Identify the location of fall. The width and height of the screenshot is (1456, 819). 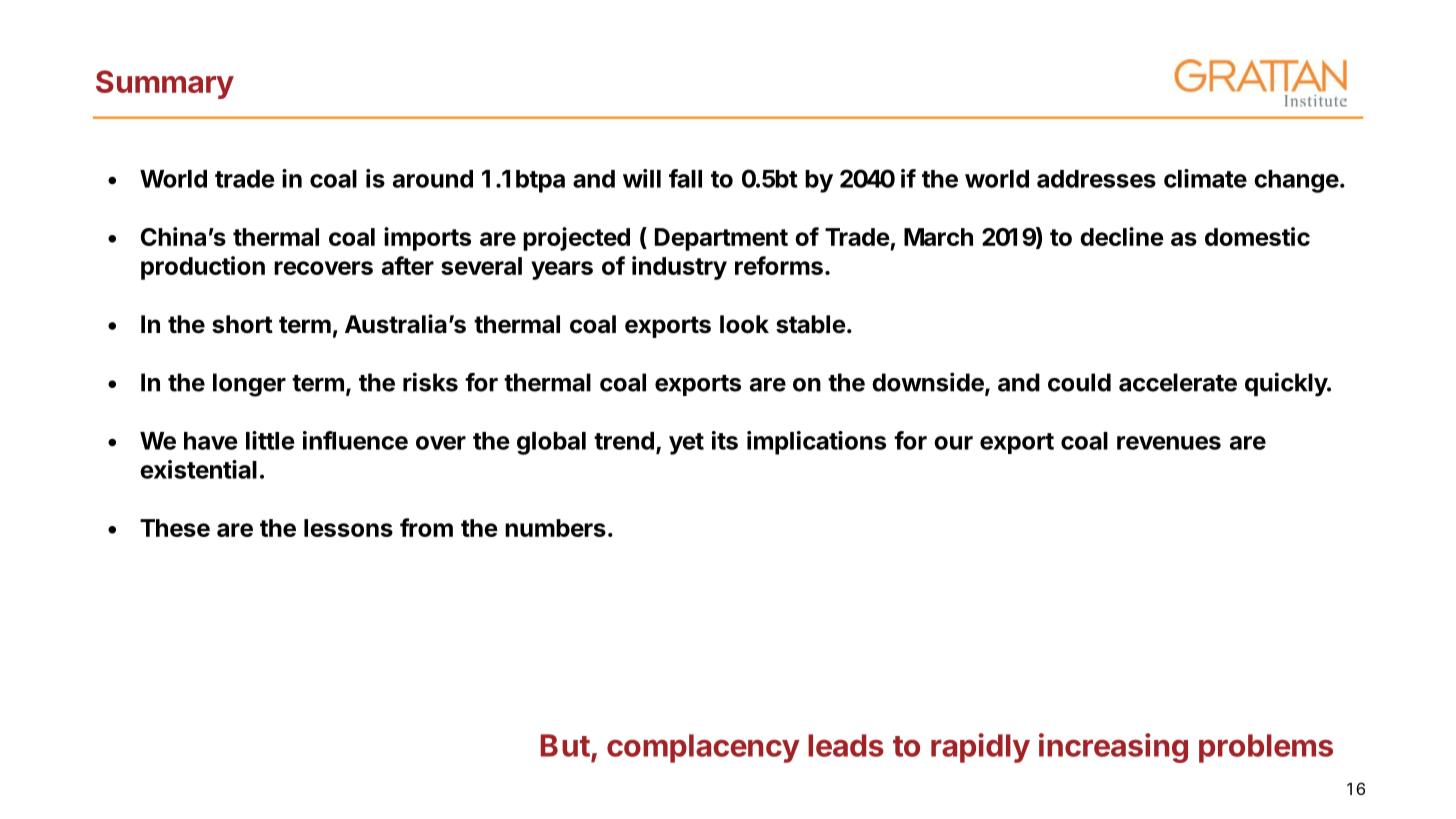
(685, 178).
